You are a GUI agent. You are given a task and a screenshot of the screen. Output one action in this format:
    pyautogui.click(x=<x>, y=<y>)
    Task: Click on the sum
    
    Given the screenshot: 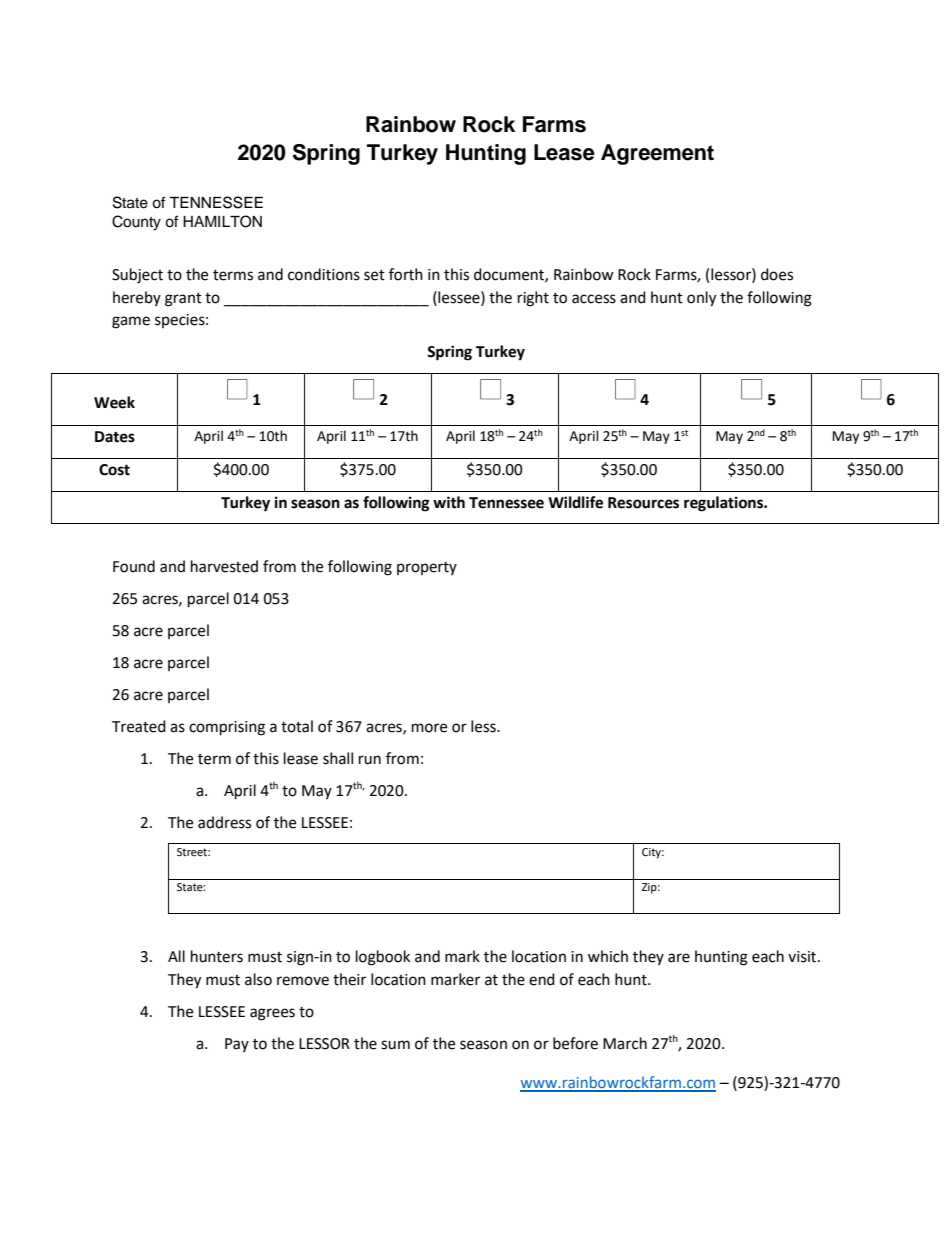 What is the action you would take?
    pyautogui.click(x=395, y=1045)
